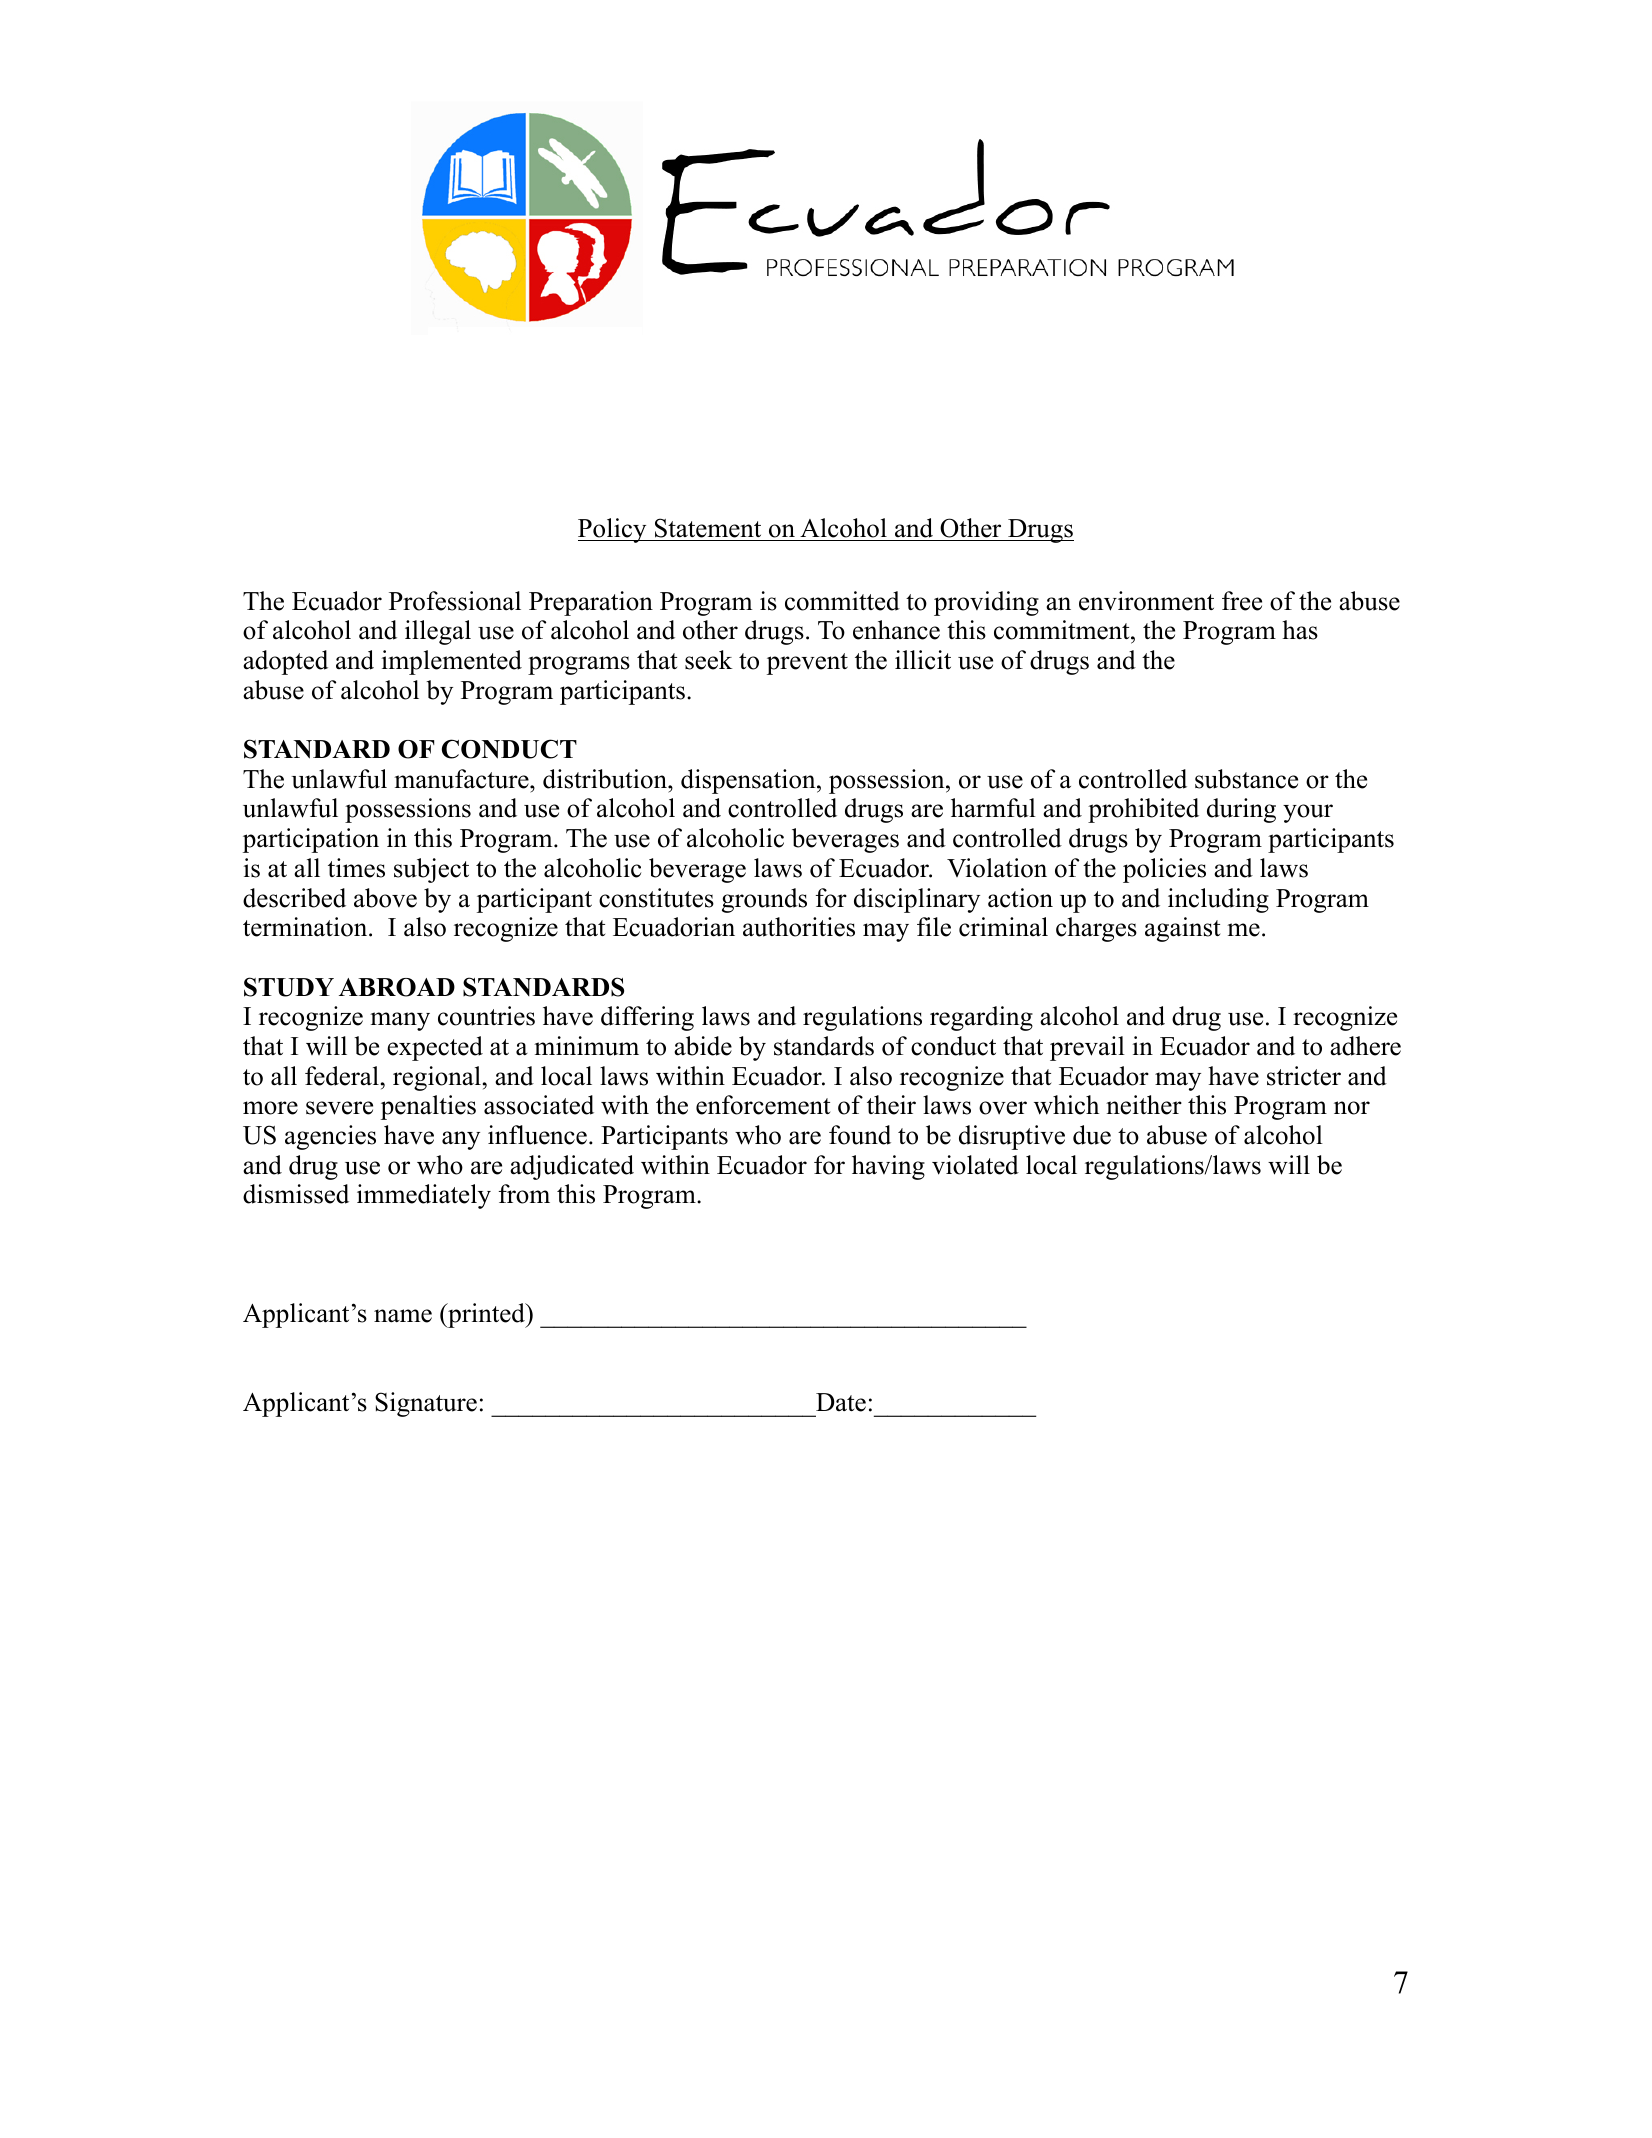 The height and width of the screenshot is (2138, 1652). What do you see at coordinates (993, 808) in the screenshot?
I see `harmful` at bounding box center [993, 808].
